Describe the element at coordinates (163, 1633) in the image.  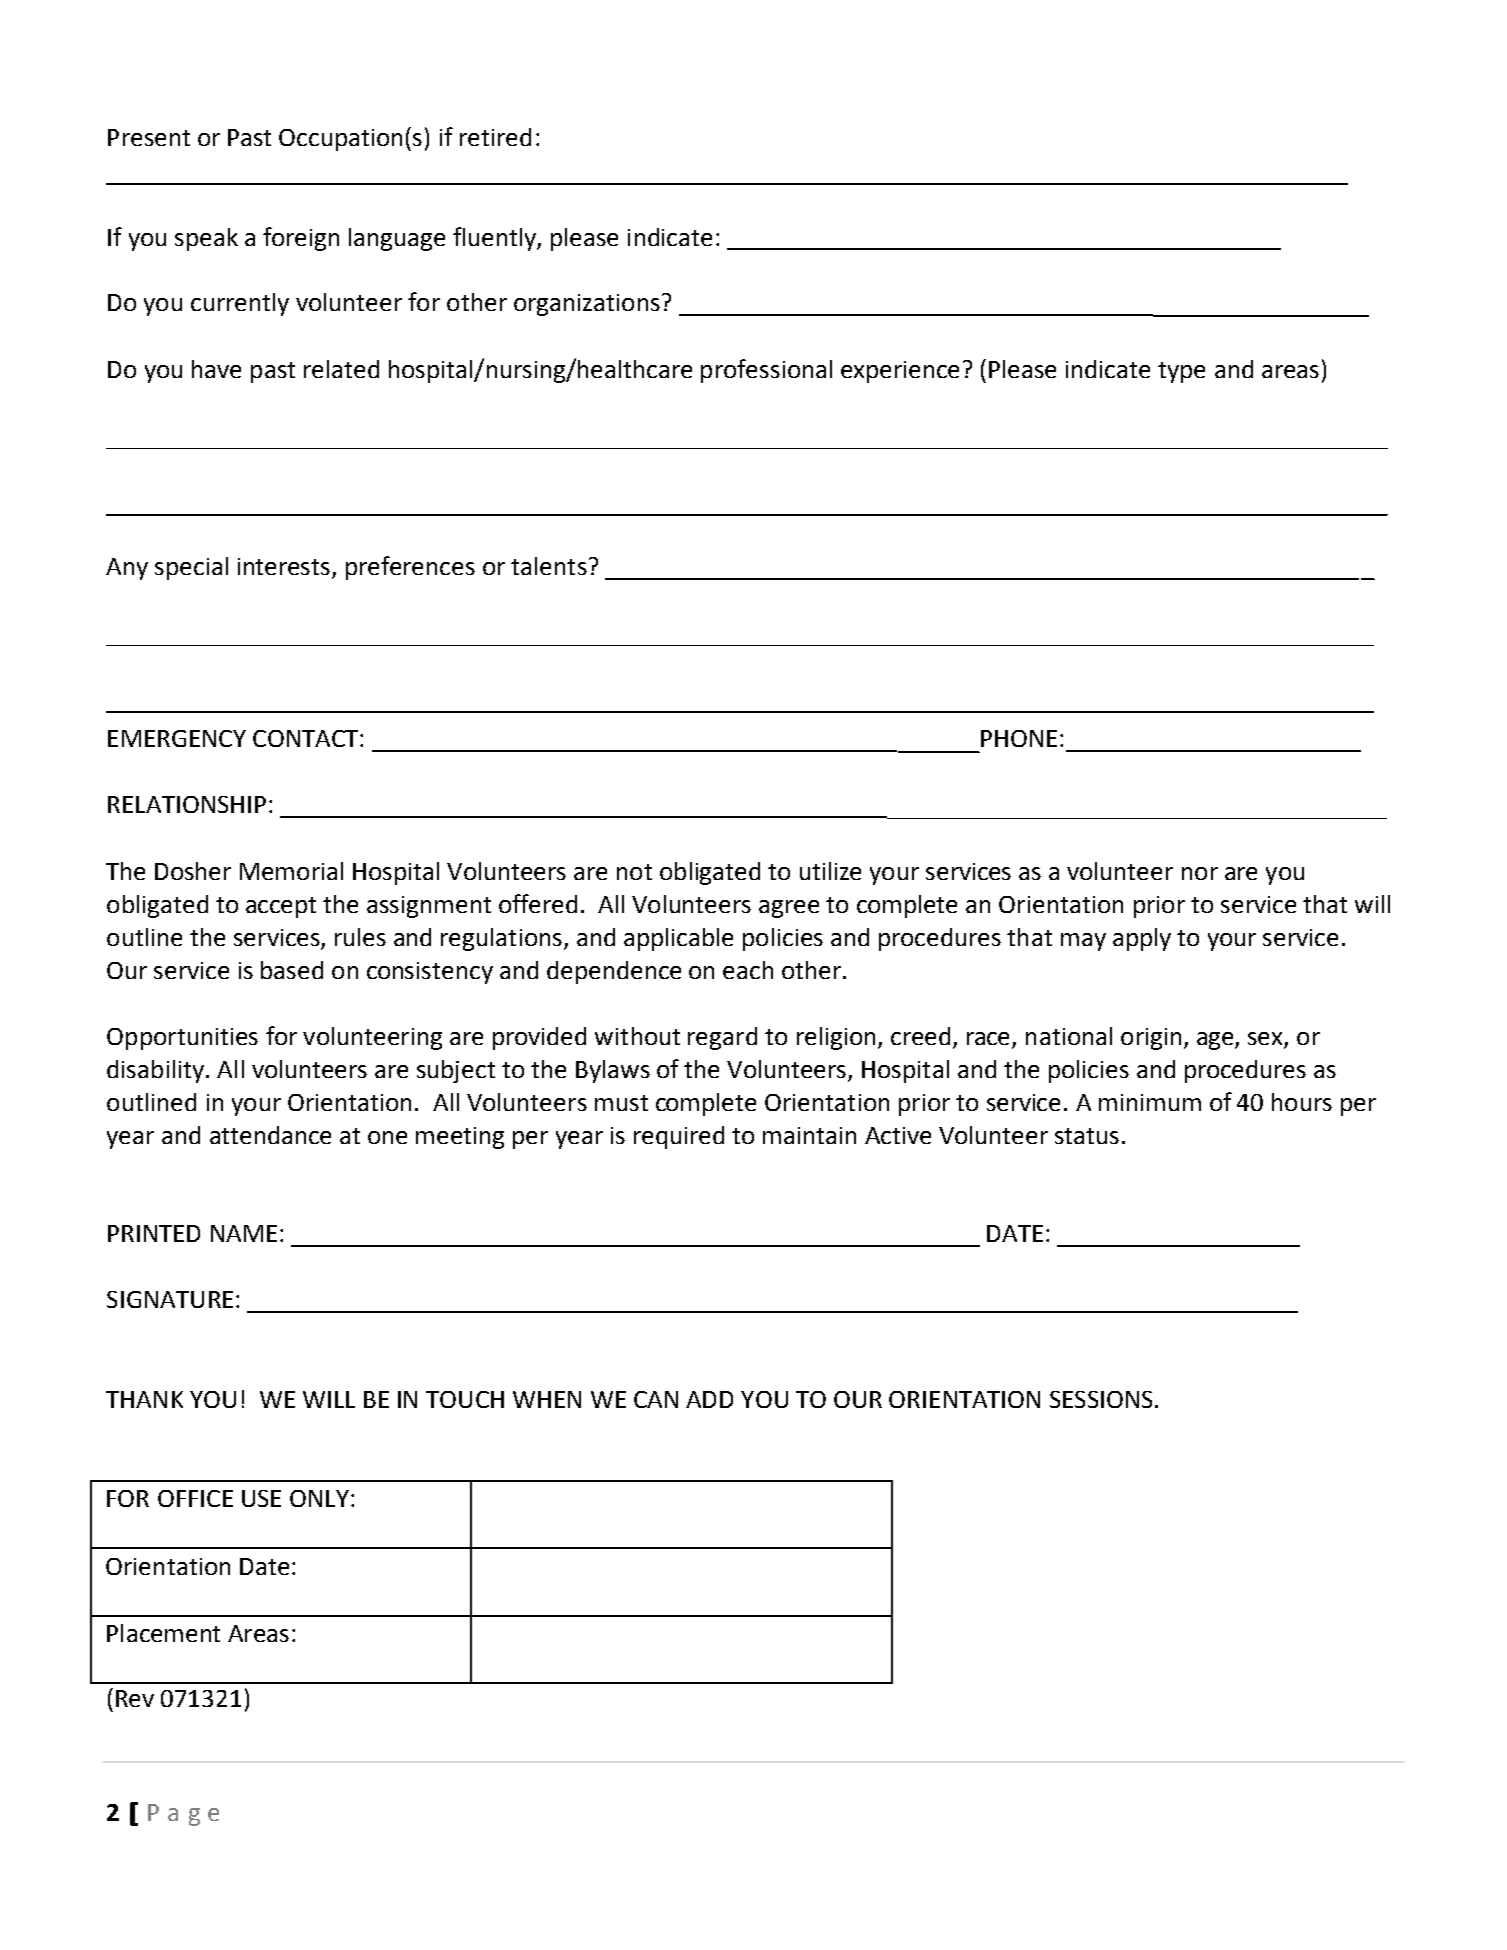
I see `Placement` at that location.
